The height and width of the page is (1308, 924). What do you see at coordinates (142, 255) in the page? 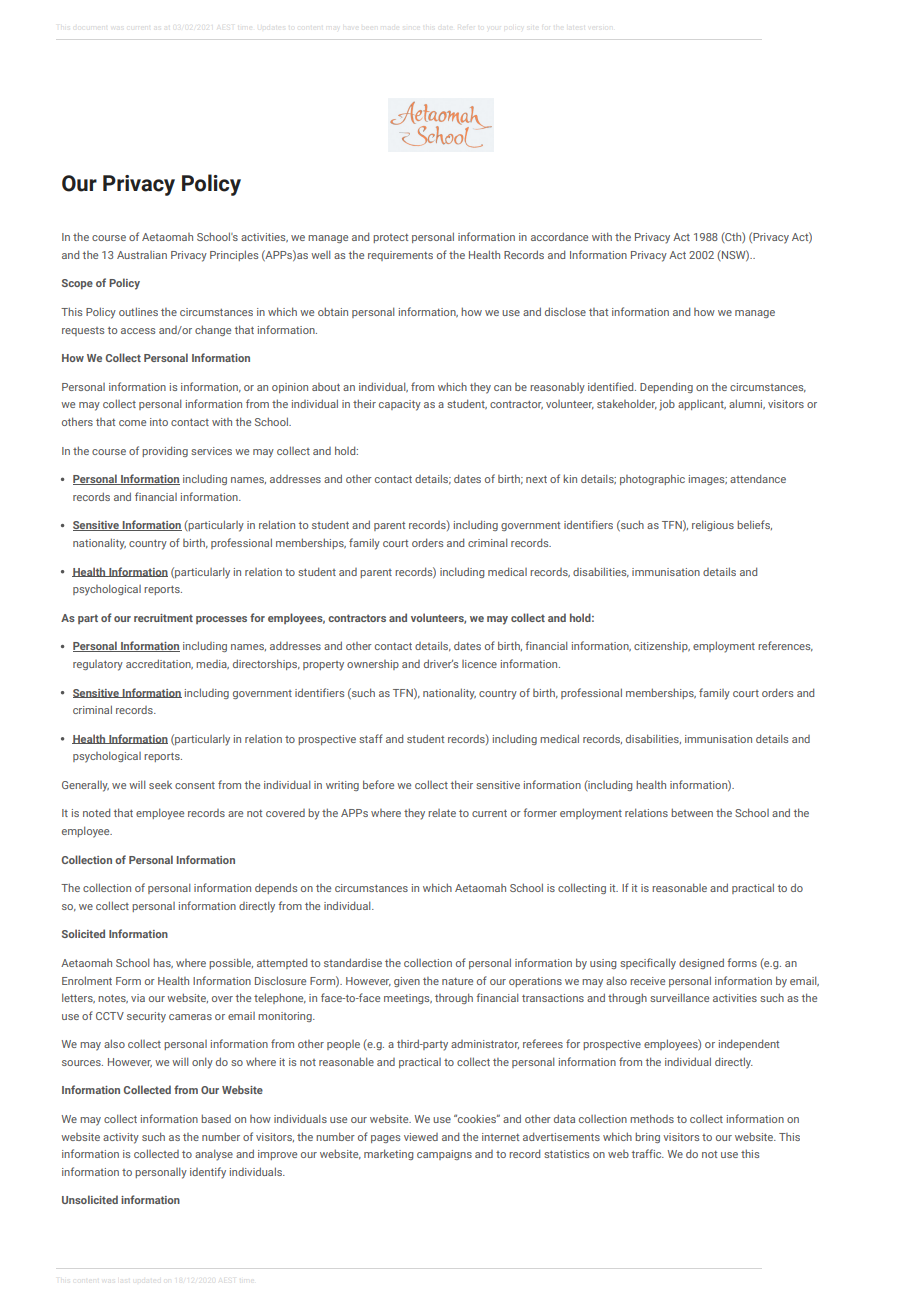
I see `Australian` at bounding box center [142, 255].
